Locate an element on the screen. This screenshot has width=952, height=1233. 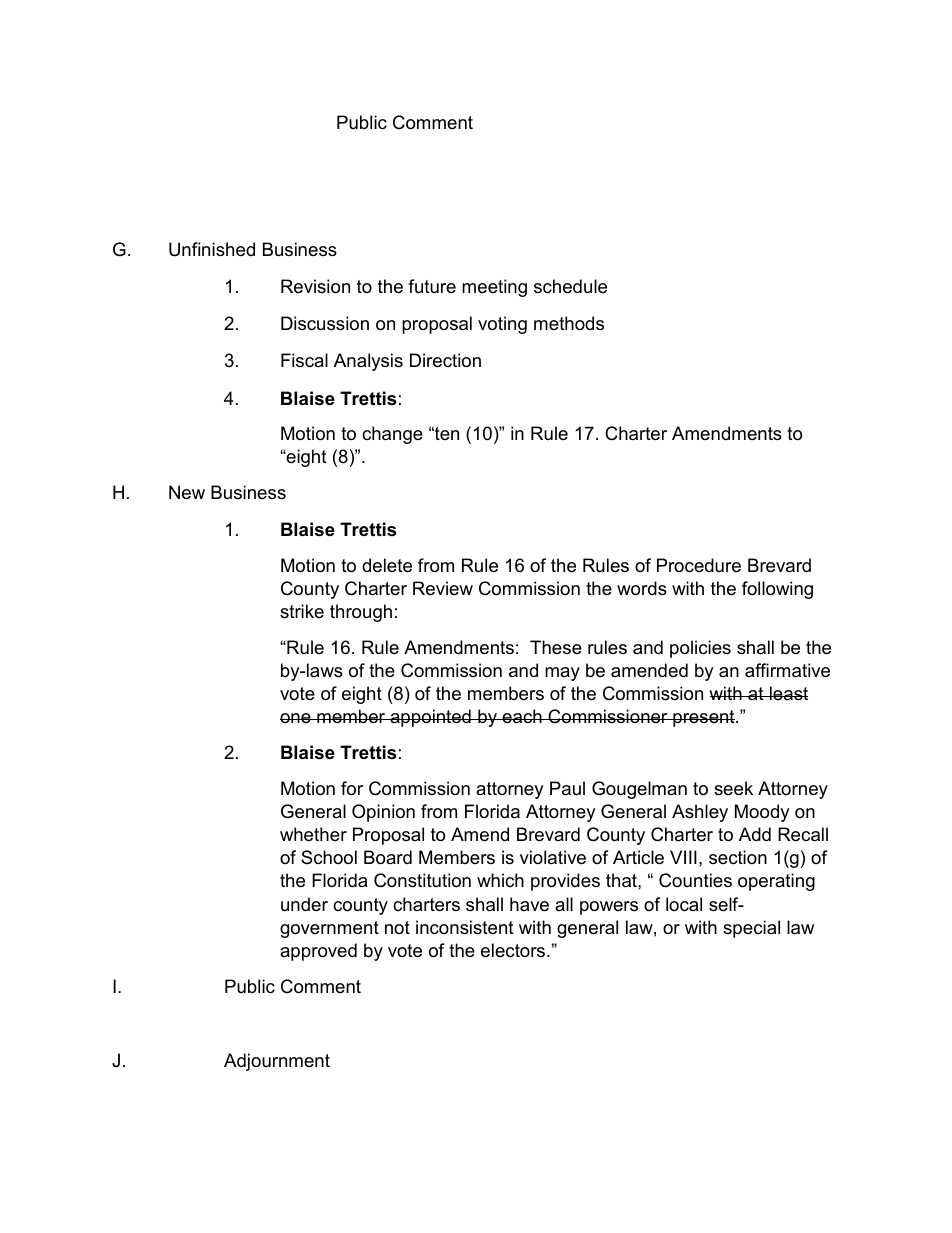
strike is located at coordinates (302, 611).
